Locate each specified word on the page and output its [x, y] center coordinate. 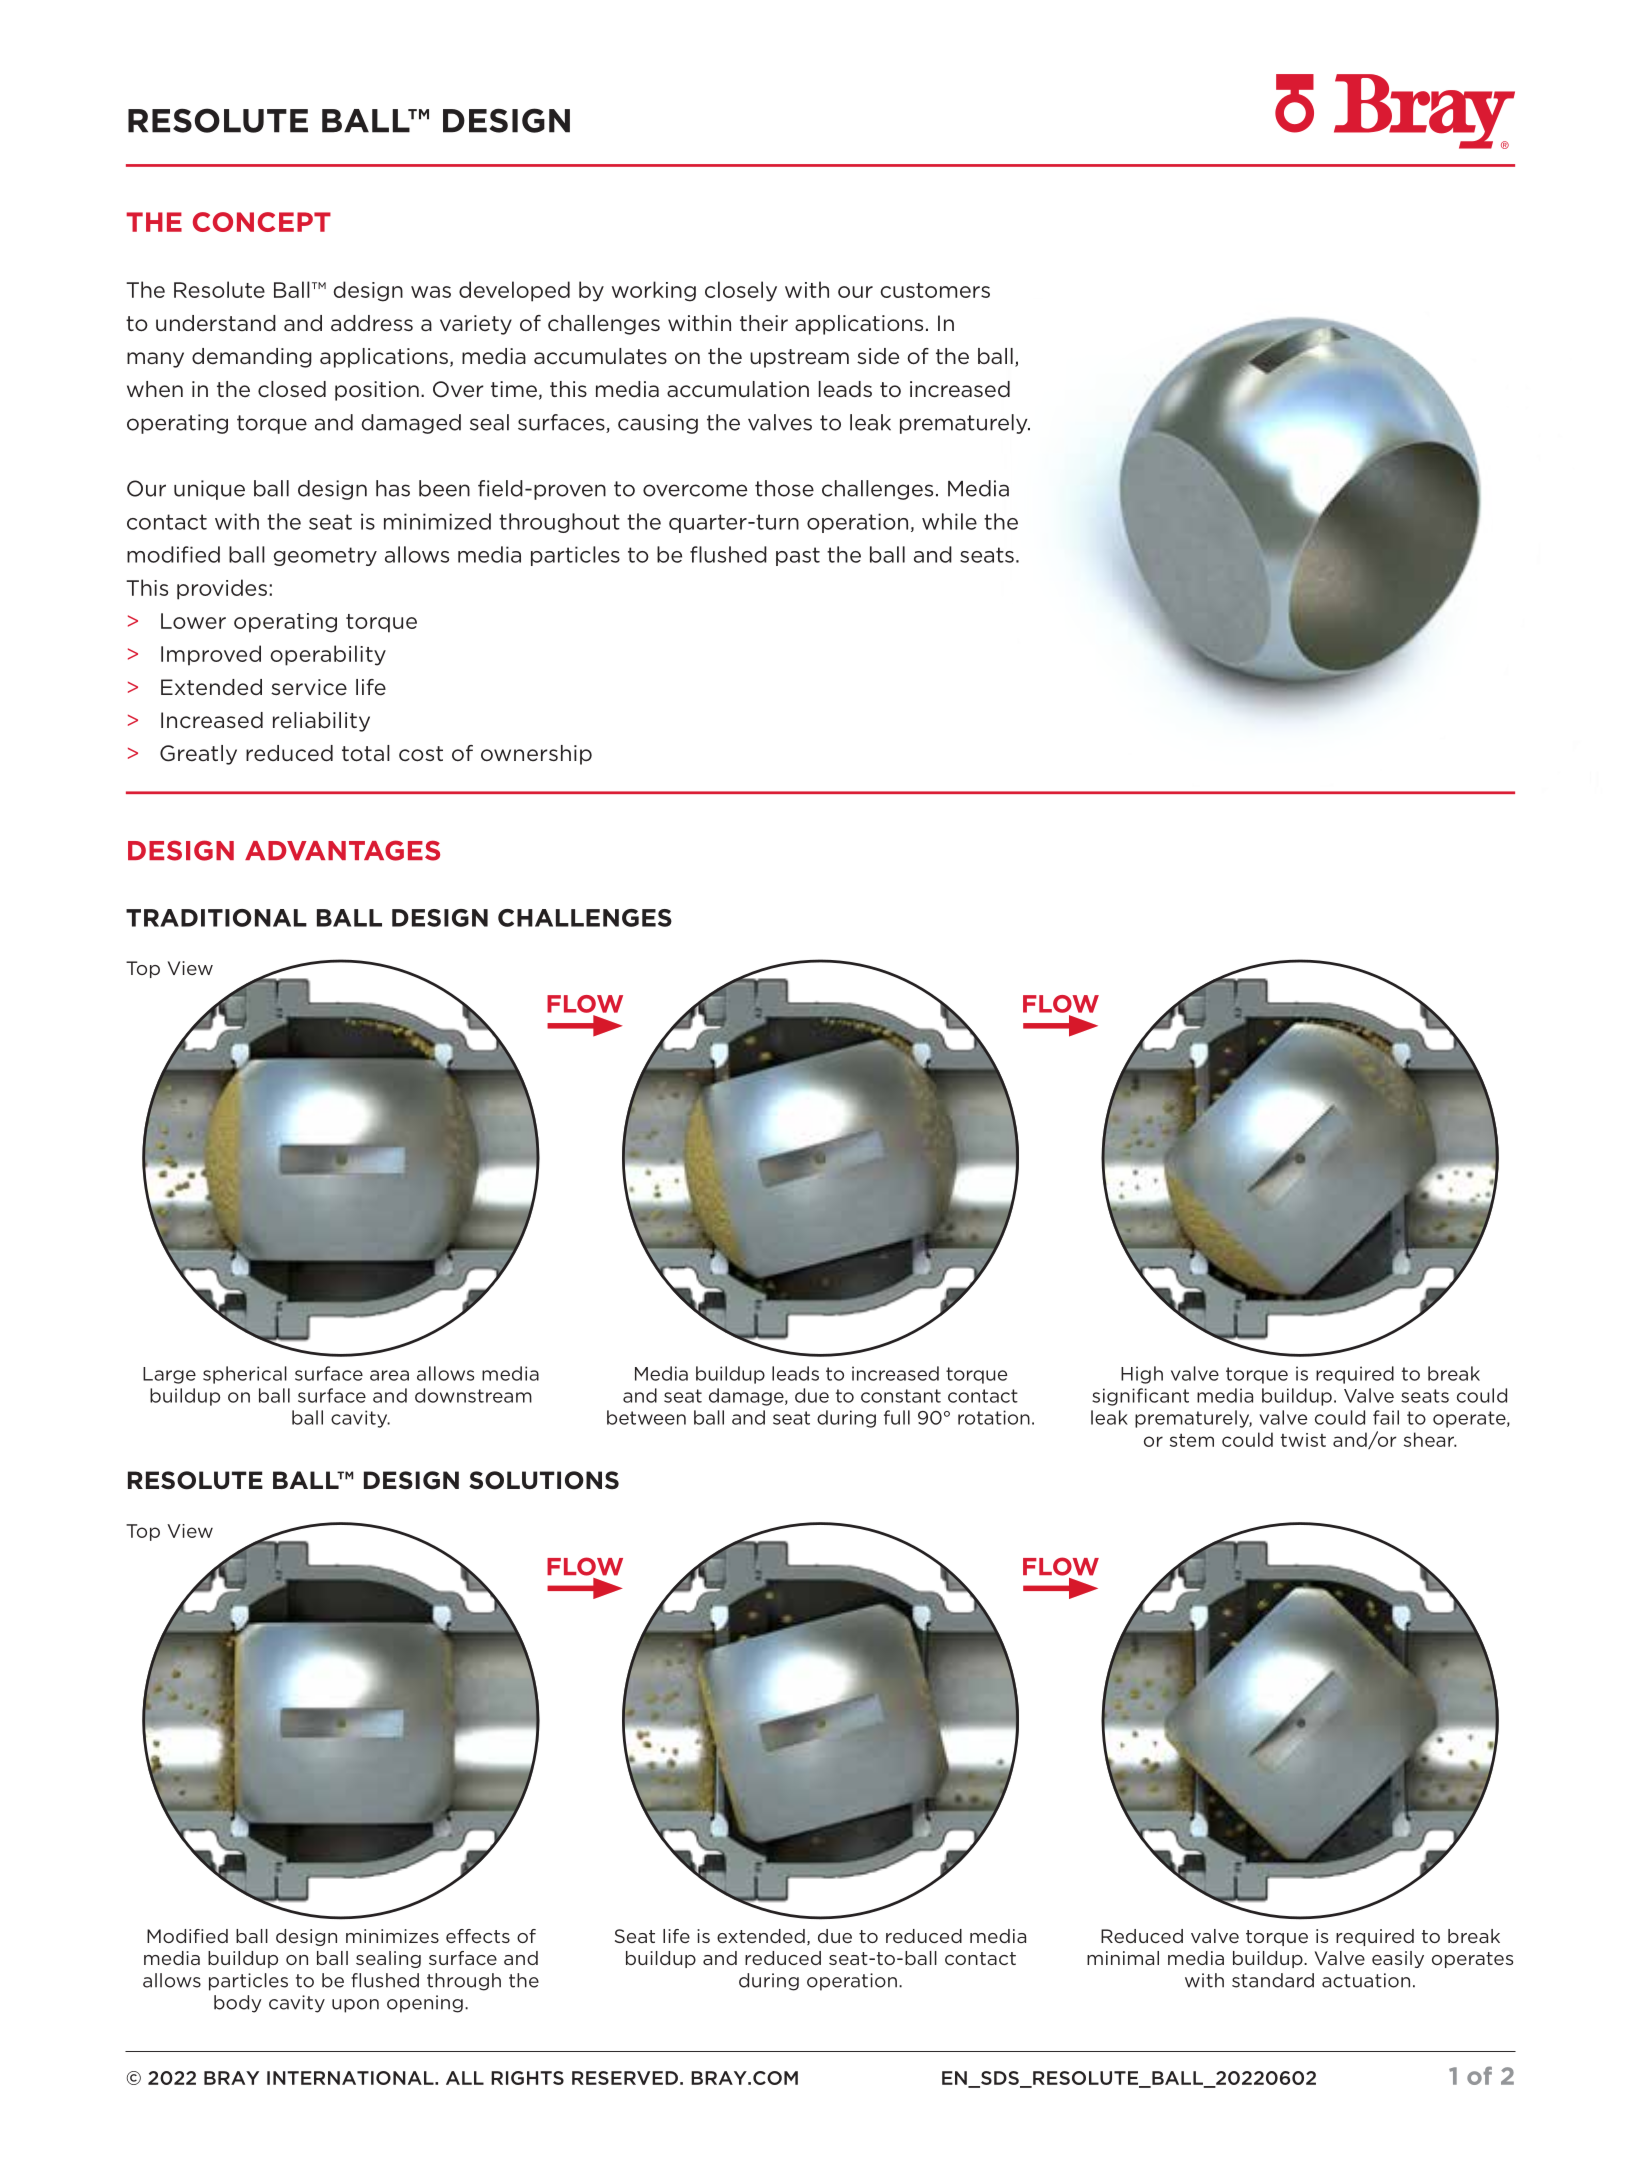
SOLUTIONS [544, 1480]
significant [1140, 1397]
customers [935, 290]
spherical [245, 1375]
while [949, 521]
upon [355, 2006]
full [897, 1417]
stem [1192, 1440]
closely [741, 291]
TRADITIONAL [216, 918]
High [1142, 1375]
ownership [536, 755]
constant [901, 1396]
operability [328, 655]
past [798, 556]
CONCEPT [262, 222]
